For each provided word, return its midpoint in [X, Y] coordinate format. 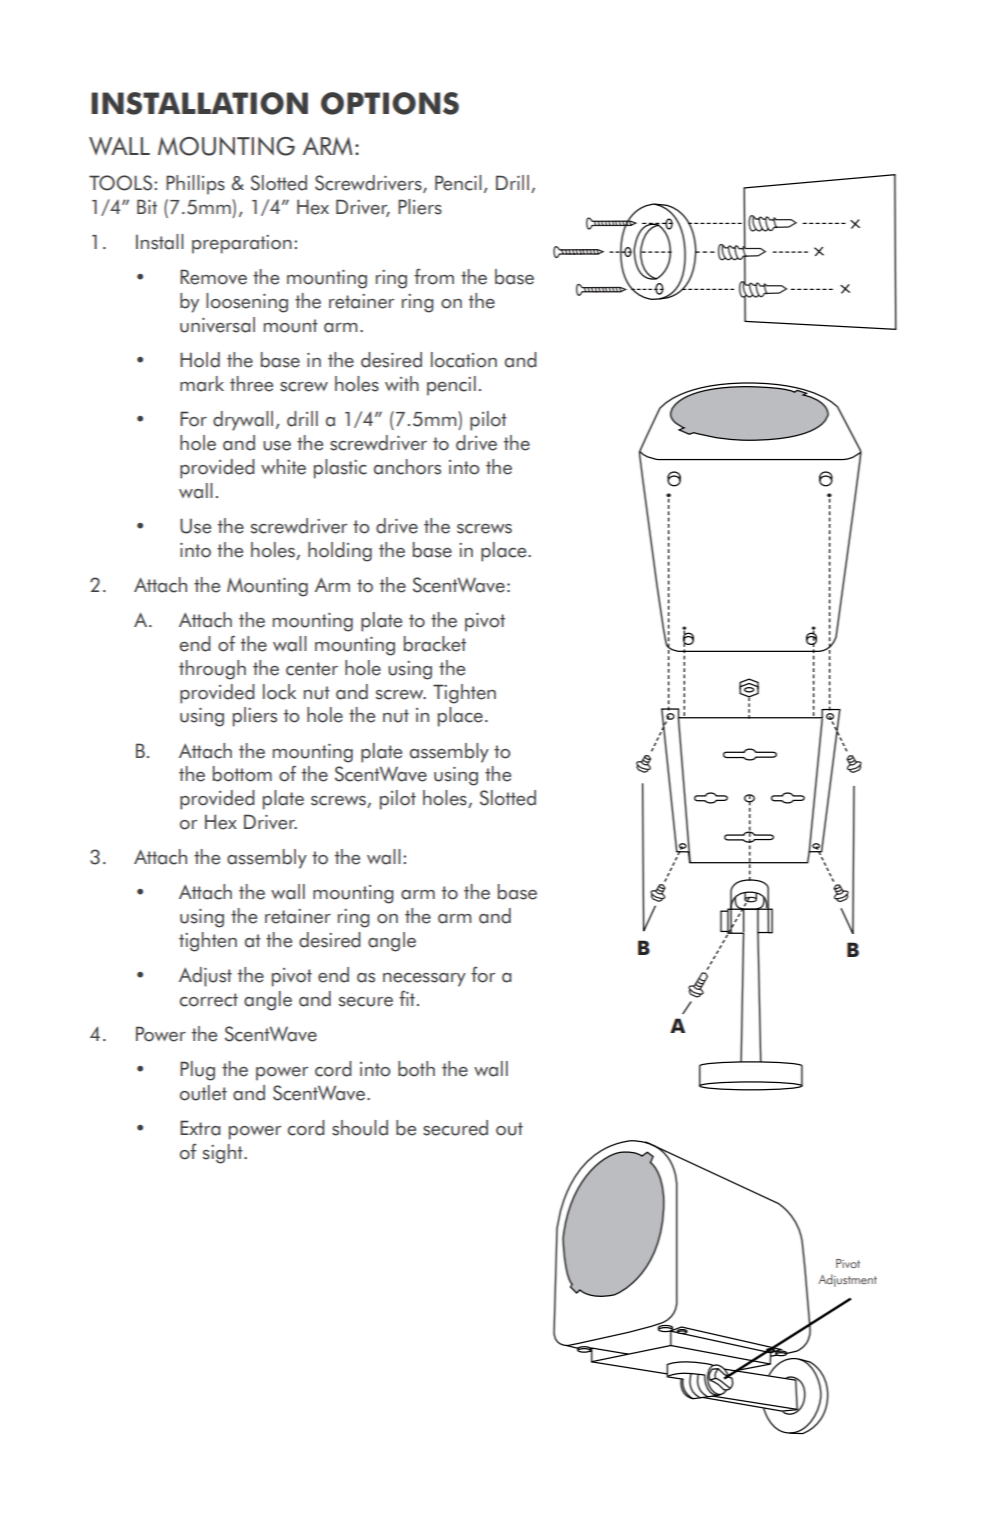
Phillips [195, 185]
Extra [200, 1128]
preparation [242, 244]
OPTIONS [390, 103]
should [360, 1128]
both [416, 1069]
